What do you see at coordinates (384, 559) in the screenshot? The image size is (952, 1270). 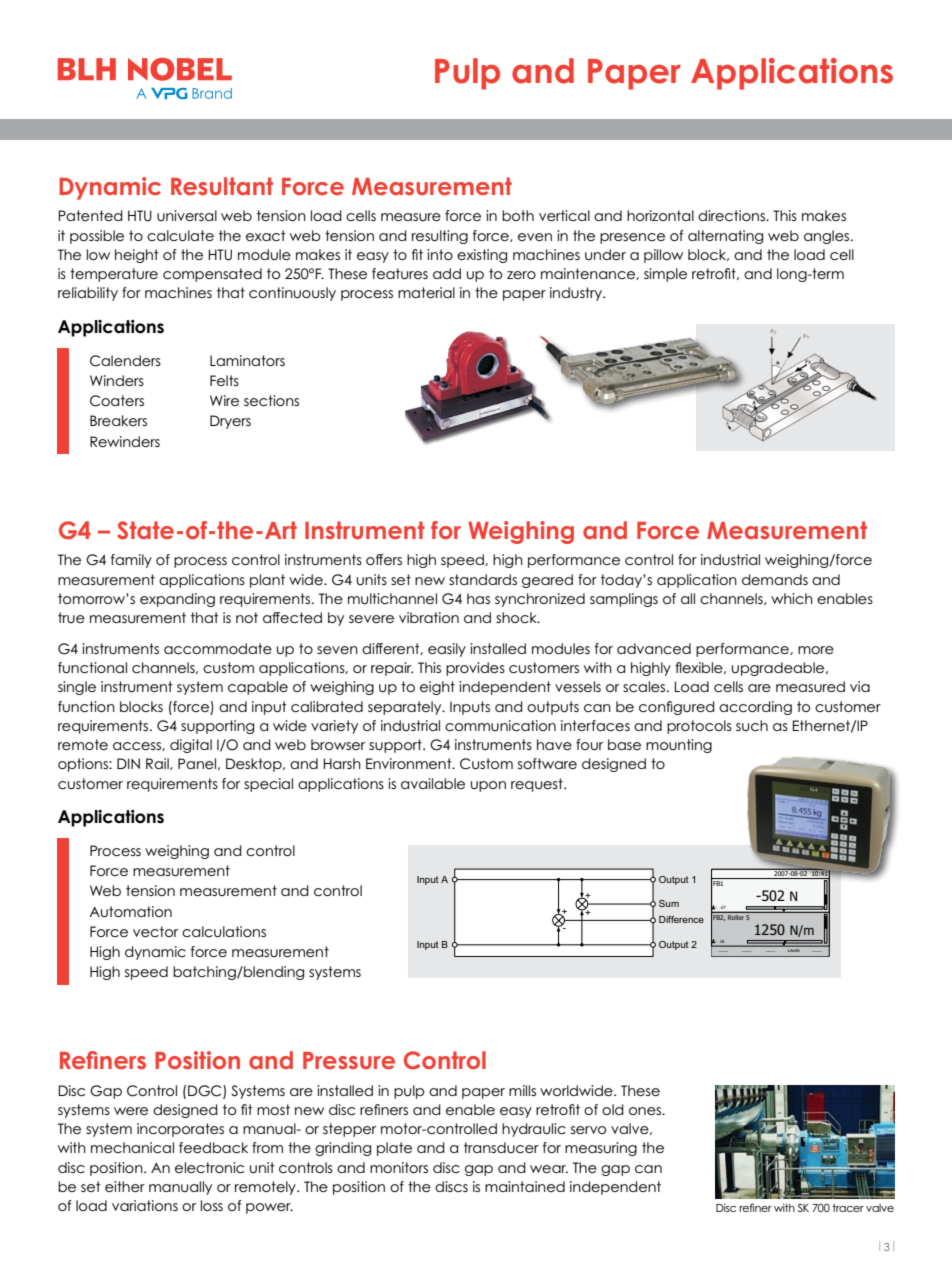 I see `offers` at bounding box center [384, 559].
